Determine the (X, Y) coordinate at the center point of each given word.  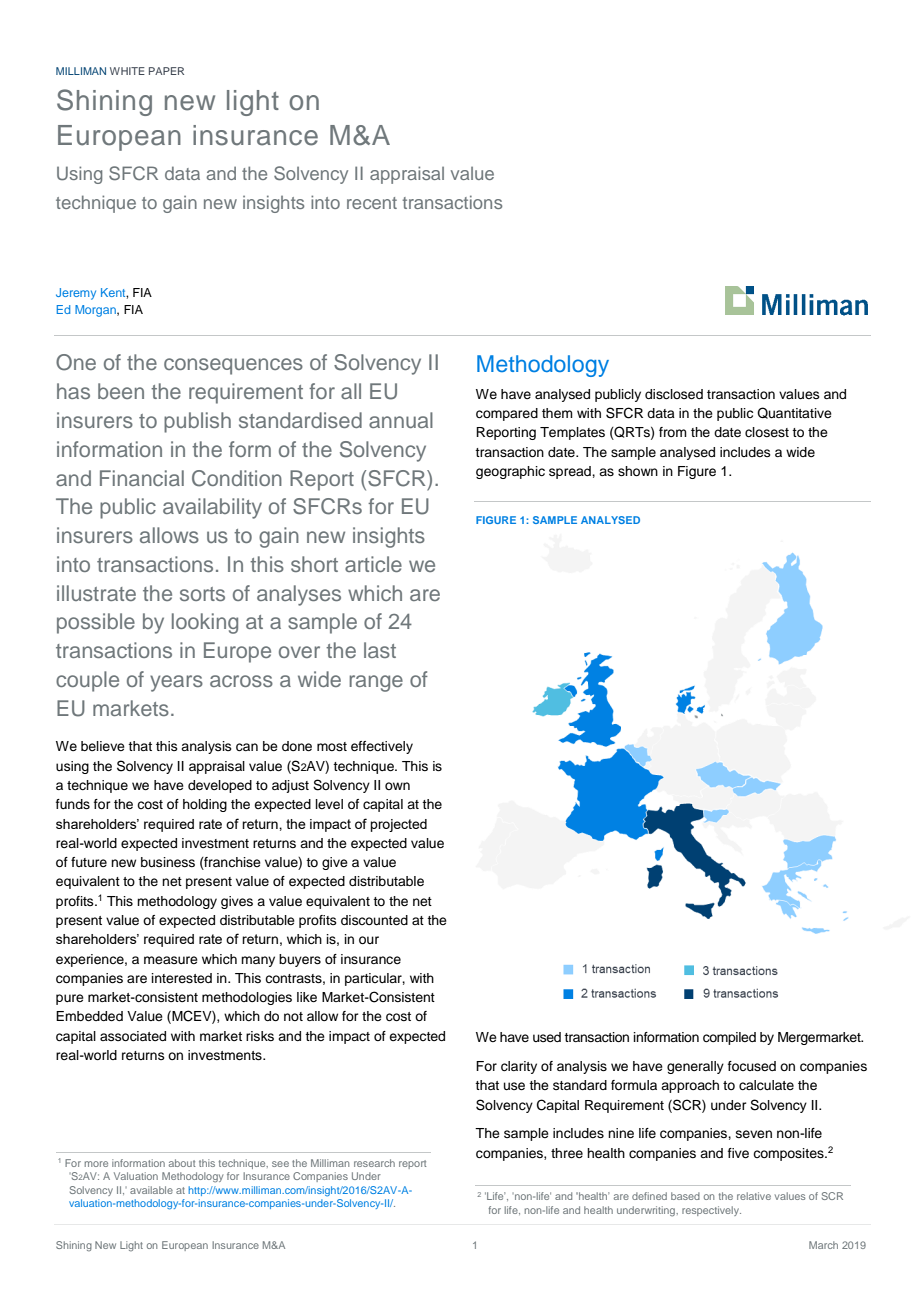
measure (171, 960)
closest (767, 432)
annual (401, 420)
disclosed (674, 394)
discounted (374, 920)
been (121, 391)
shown (638, 471)
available (151, 1190)
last (380, 650)
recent (372, 203)
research (374, 1163)
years (176, 683)
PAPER (166, 71)
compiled (729, 1038)
